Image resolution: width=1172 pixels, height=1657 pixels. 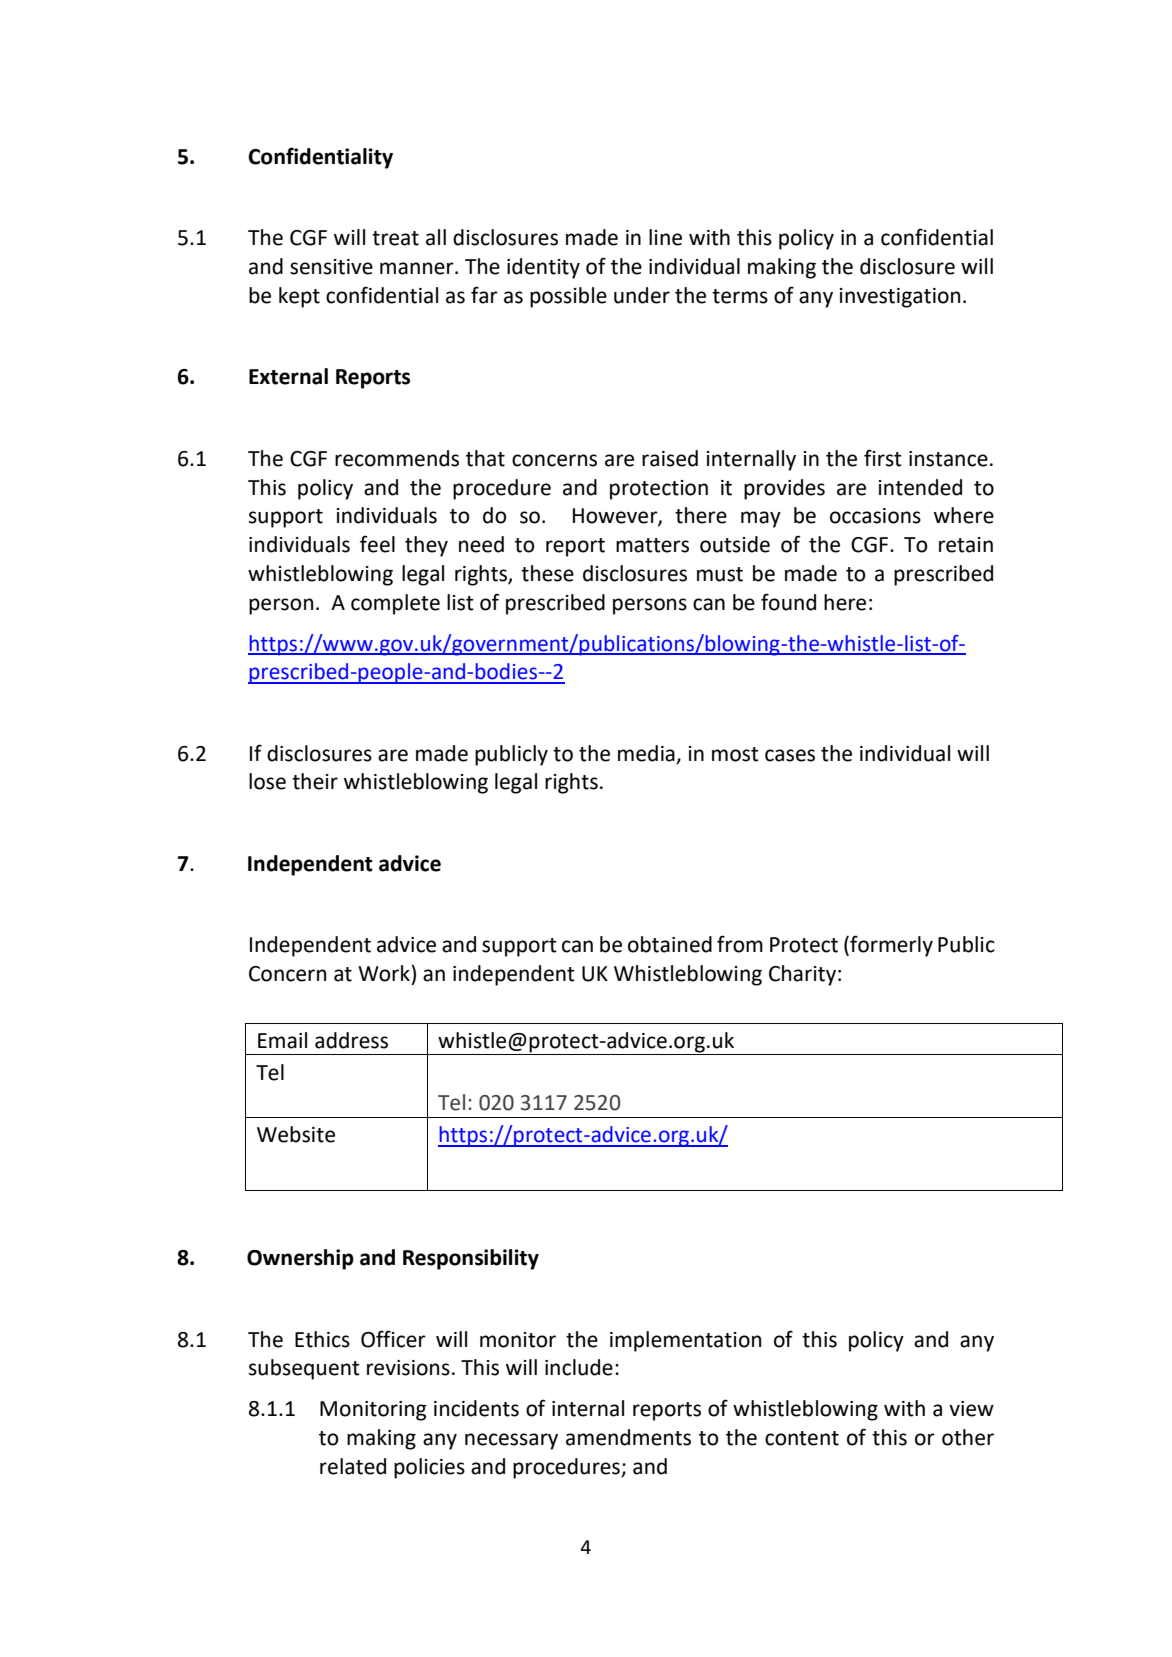 What do you see at coordinates (353, 1466) in the document?
I see `related` at bounding box center [353, 1466].
